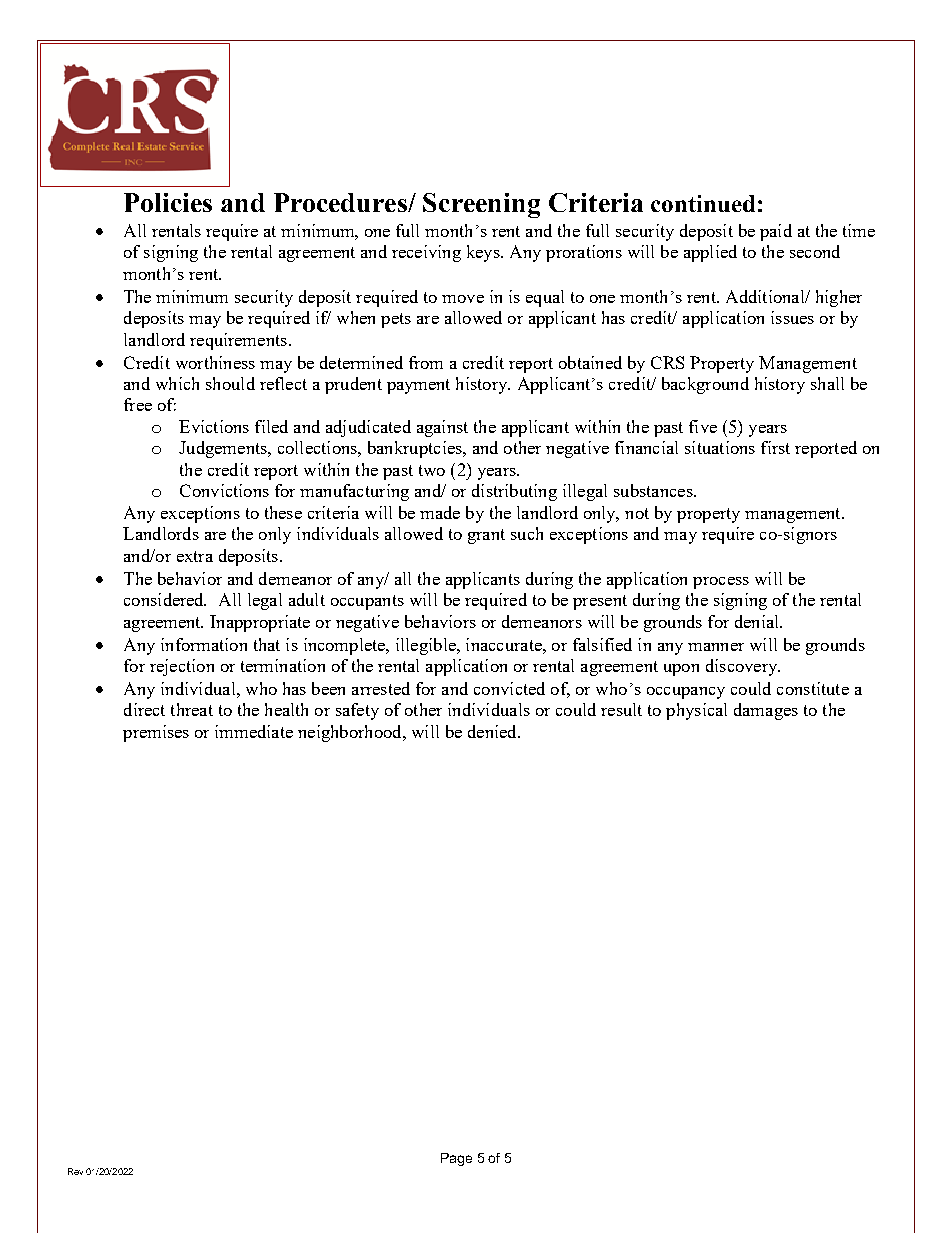  Describe the element at coordinates (509, 688) in the page. I see `convicted` at that location.
